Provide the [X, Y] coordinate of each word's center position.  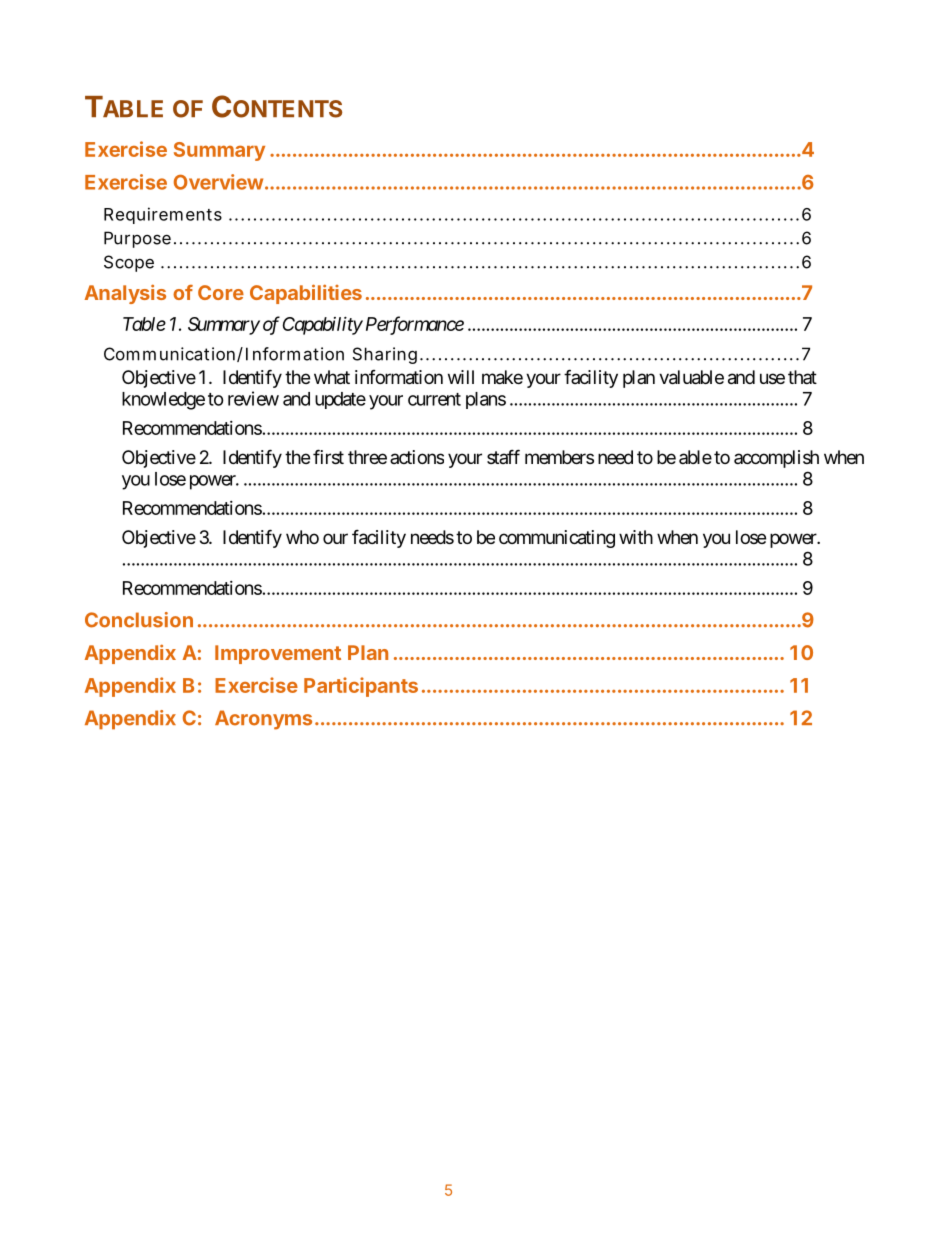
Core [221, 292]
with [636, 537]
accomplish [776, 459]
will [461, 377]
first [328, 456]
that [802, 377]
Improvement [278, 654]
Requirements [163, 215]
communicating [557, 539]
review [253, 398]
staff [503, 456]
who [302, 537]
